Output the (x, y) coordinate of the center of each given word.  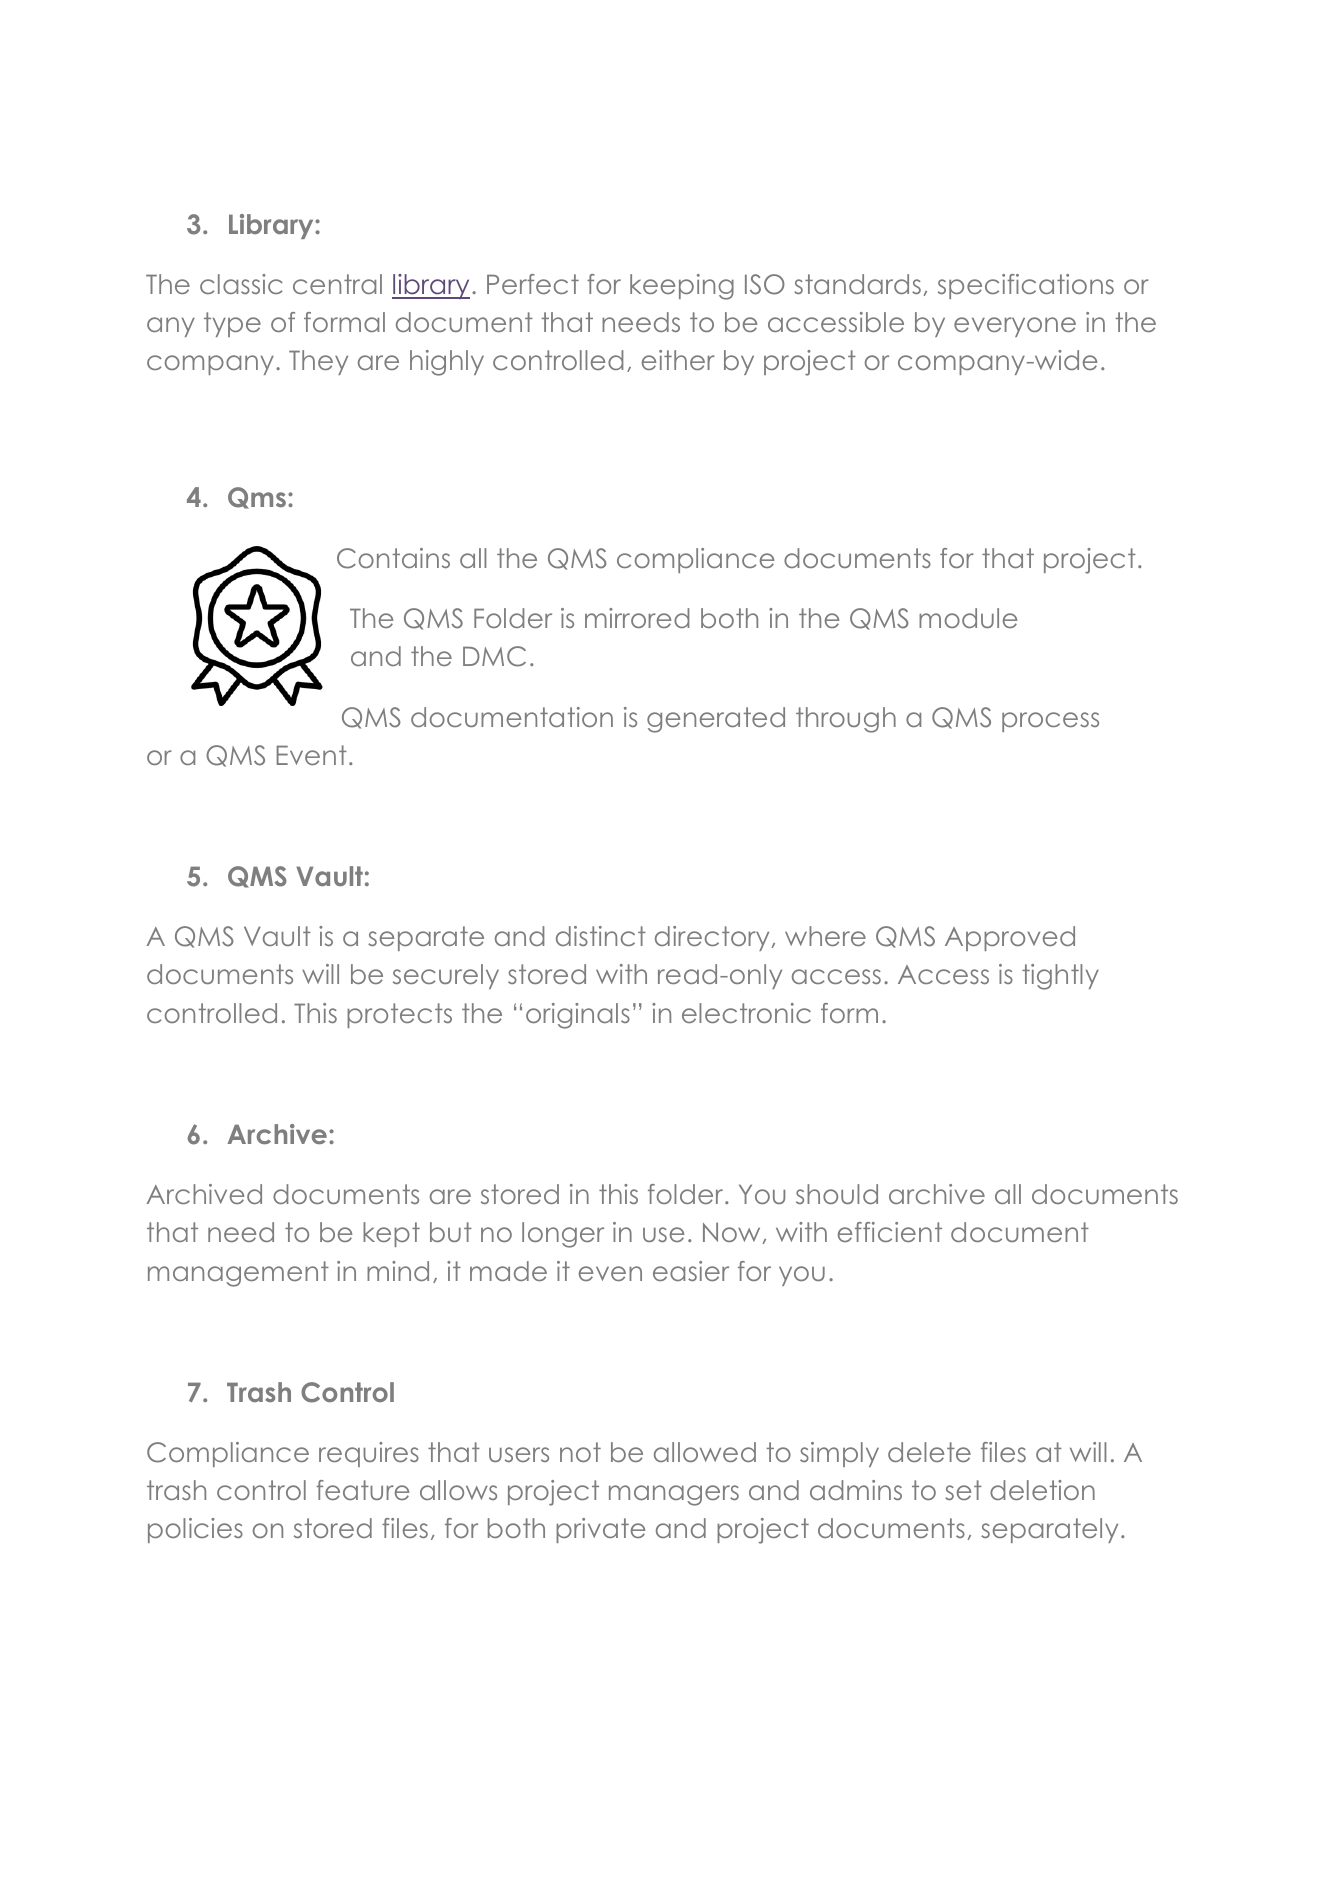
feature (362, 1490)
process (1050, 722)
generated (716, 720)
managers (674, 1495)
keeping (682, 287)
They (318, 362)
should (837, 1194)
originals (578, 1016)
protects (399, 1015)
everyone (1015, 327)
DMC (494, 656)
